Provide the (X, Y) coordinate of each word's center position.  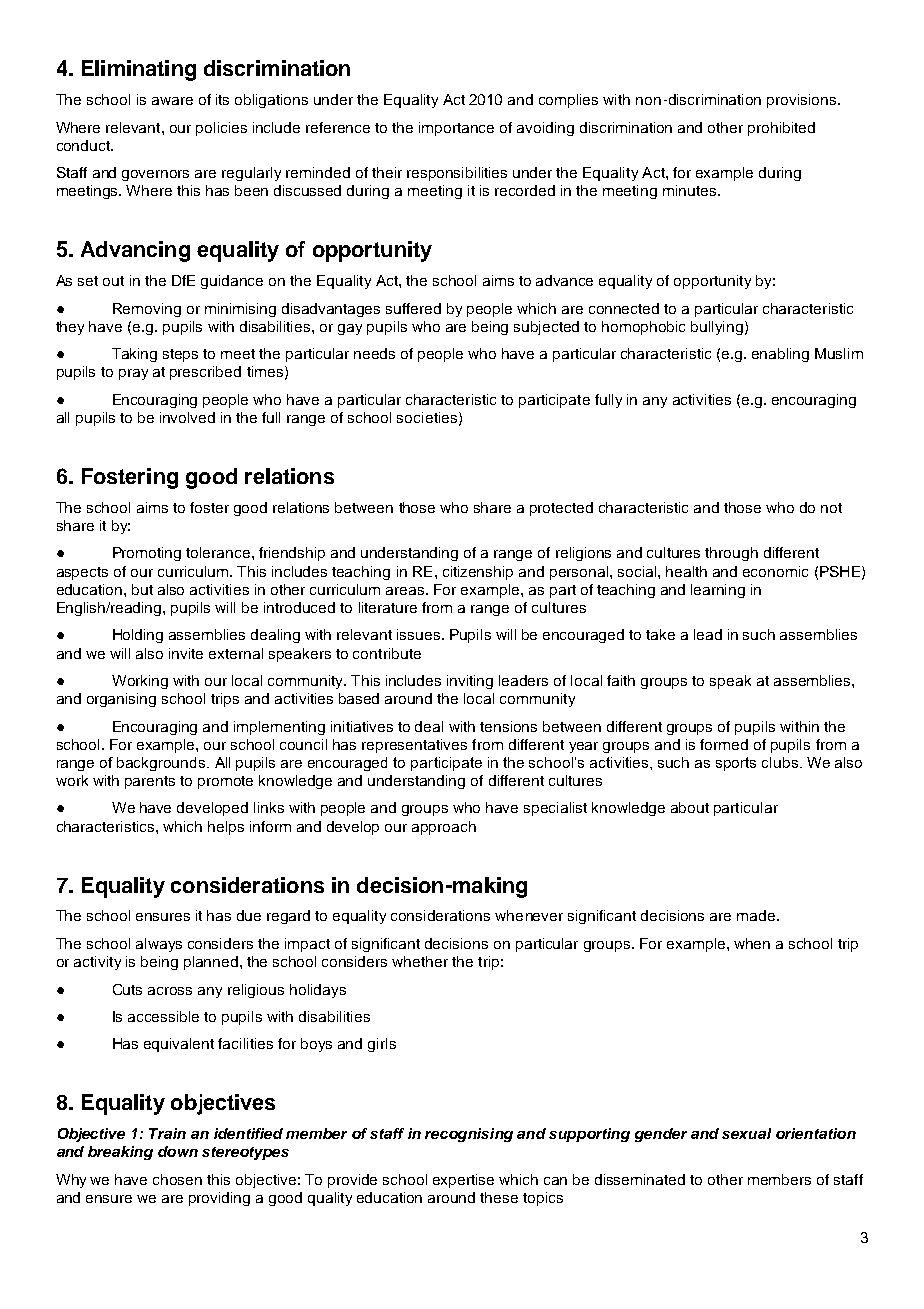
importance (456, 129)
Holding (138, 636)
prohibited (781, 129)
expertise (463, 1181)
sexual (746, 1133)
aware (172, 101)
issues (418, 634)
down (178, 1151)
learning (718, 591)
